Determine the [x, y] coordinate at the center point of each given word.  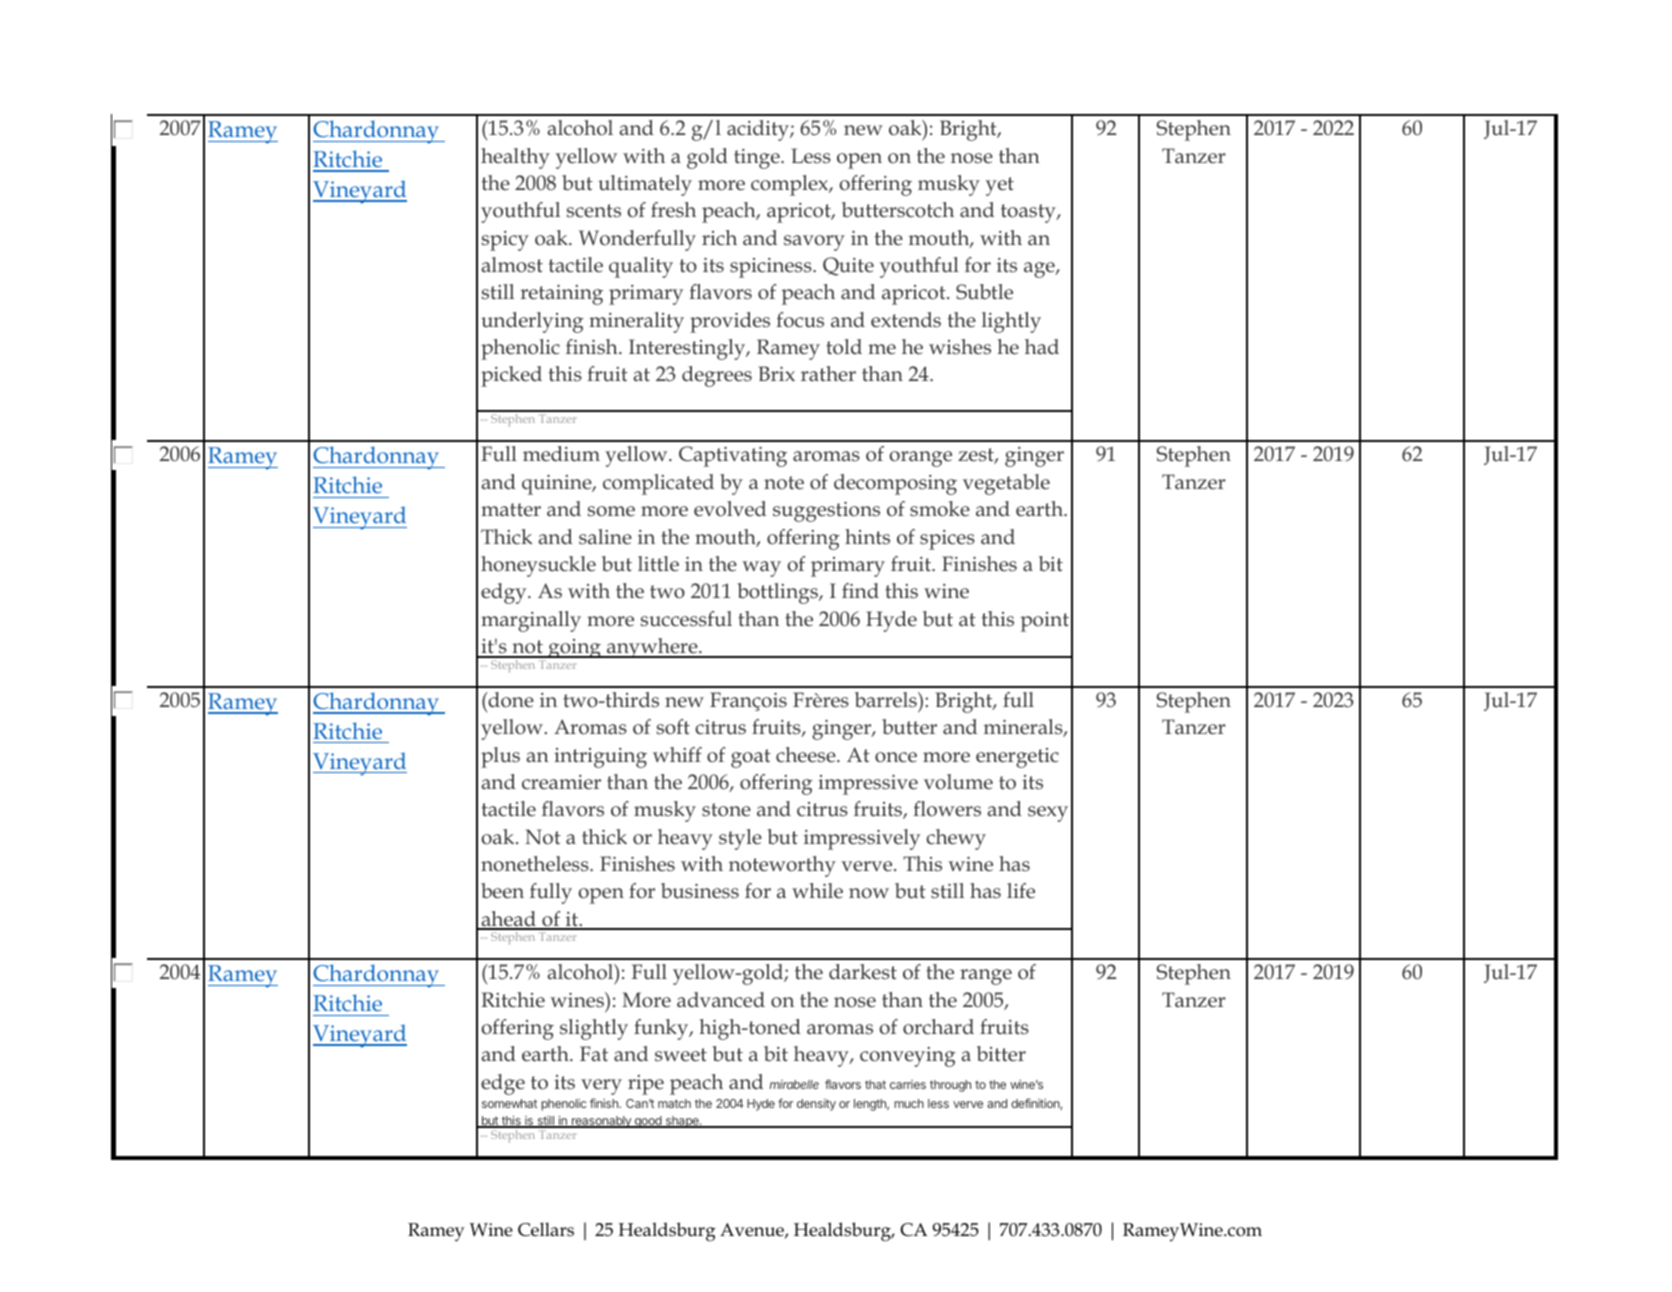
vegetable [1006, 484]
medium [561, 454]
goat [751, 758]
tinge [758, 159]
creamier [561, 782]
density [816, 1105]
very [601, 1087]
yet [1000, 186]
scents [594, 211]
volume [958, 782]
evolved [730, 509]
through [950, 1086]
